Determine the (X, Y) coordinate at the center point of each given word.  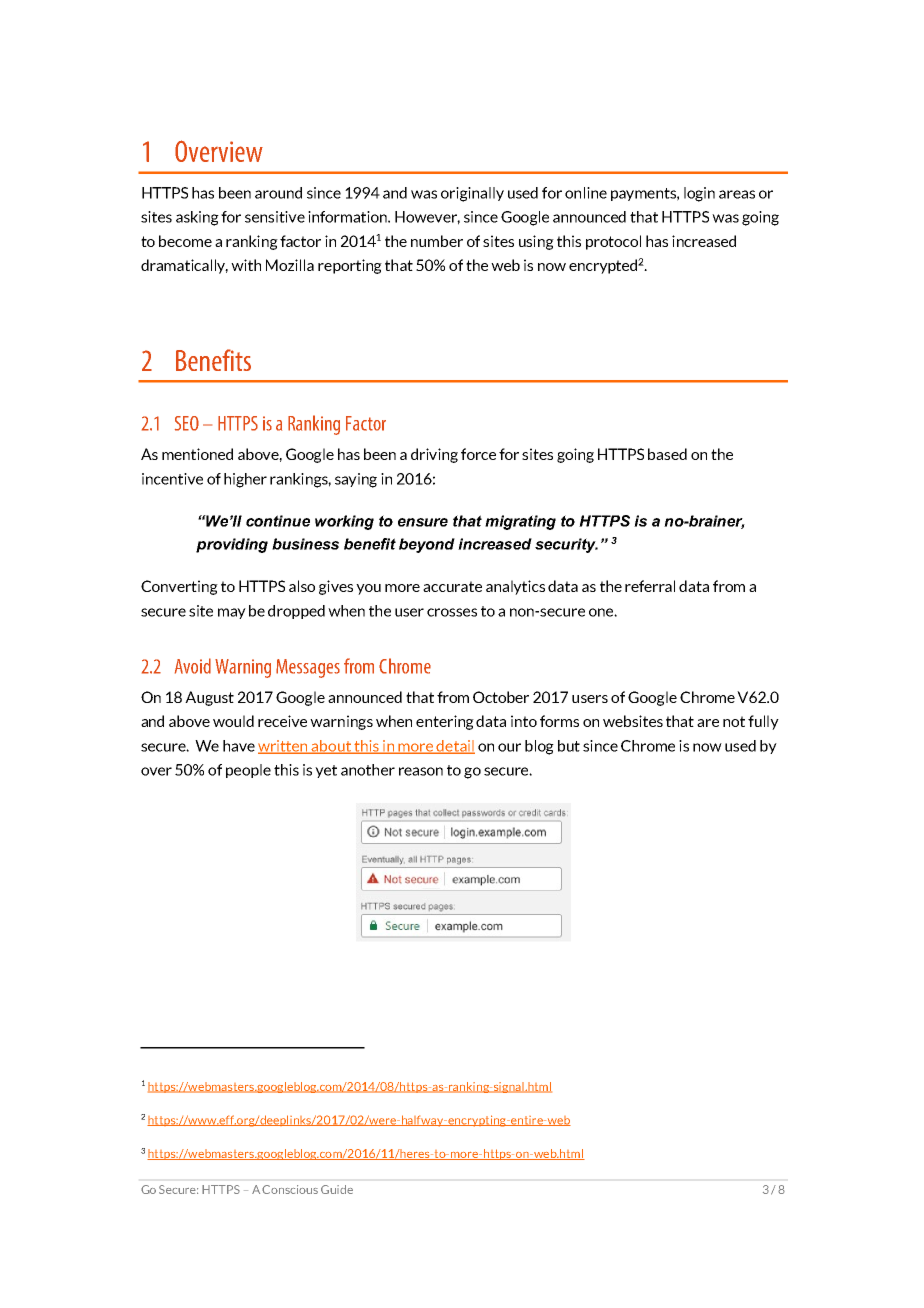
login (699, 194)
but (569, 746)
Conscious (290, 1189)
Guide (337, 1189)
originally (472, 194)
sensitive (275, 217)
